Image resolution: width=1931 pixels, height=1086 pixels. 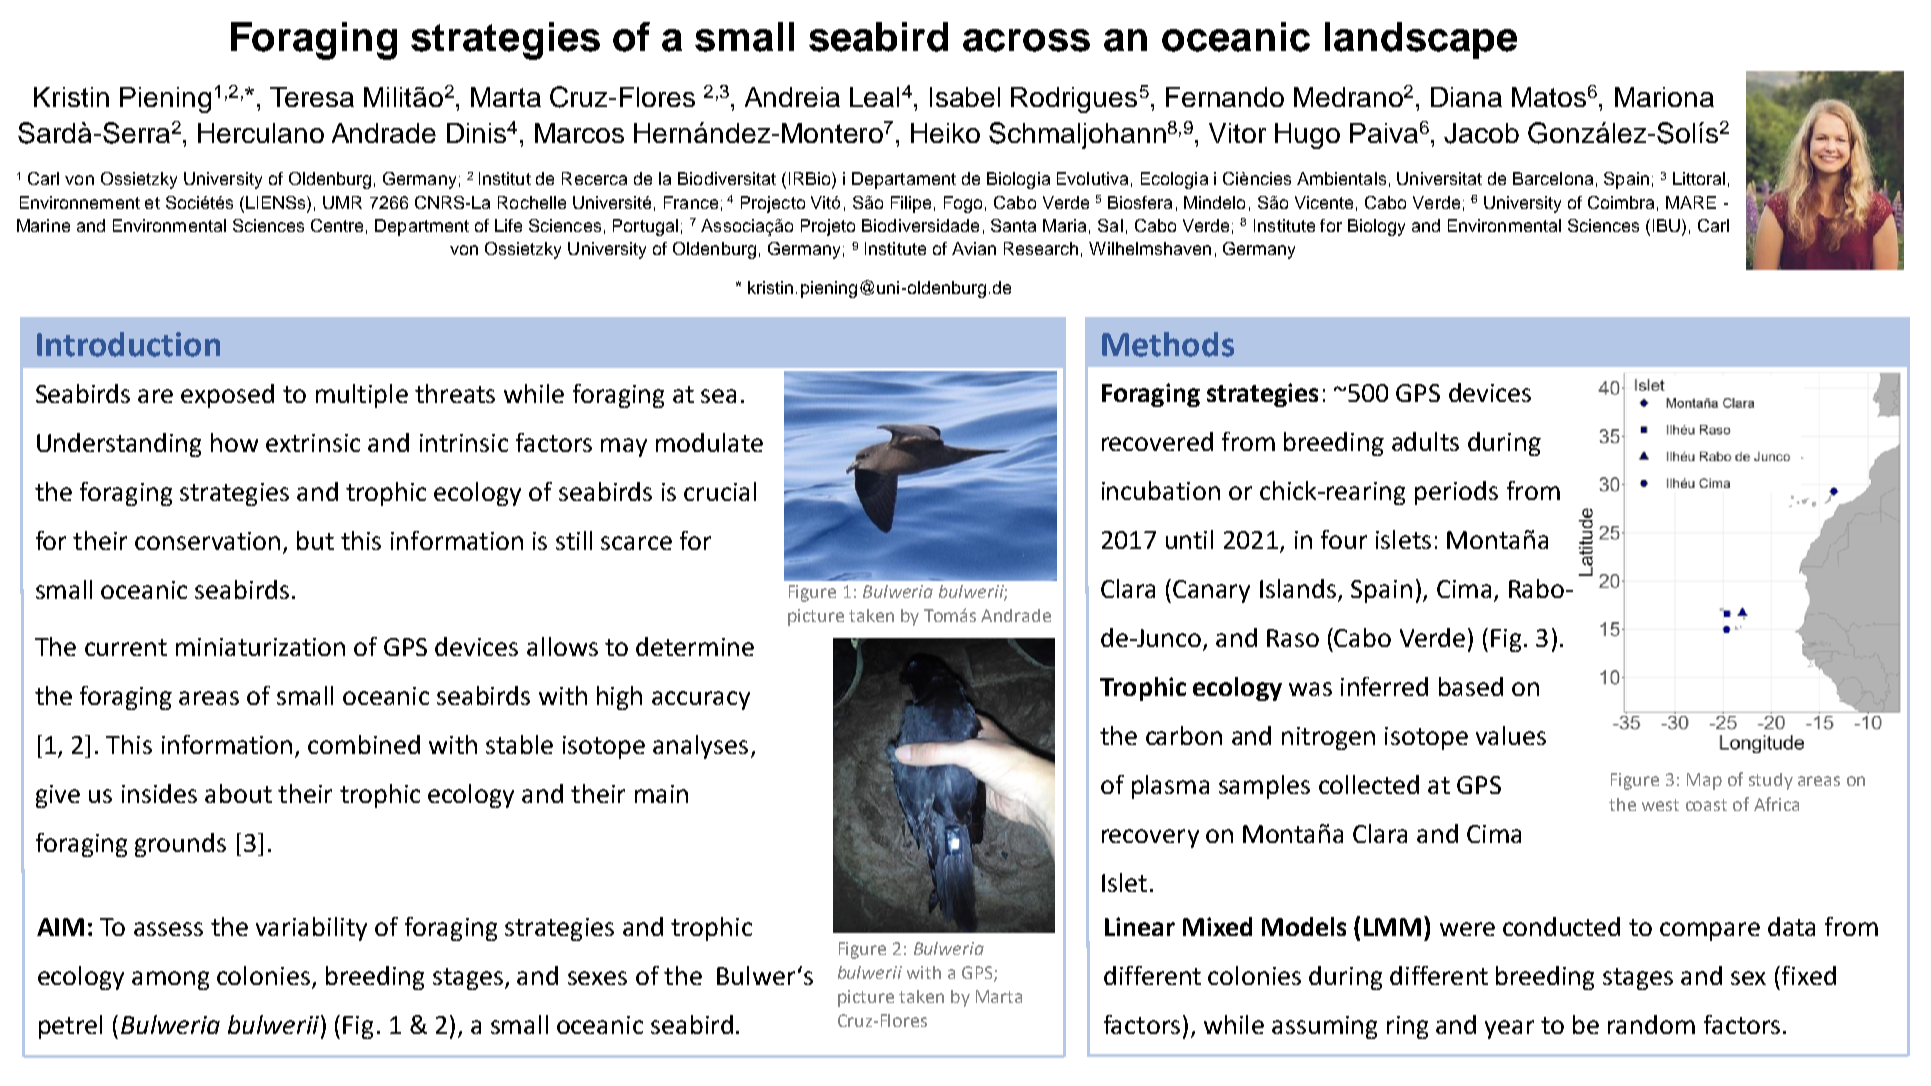 I want to click on Isabel, so click(x=965, y=97).
